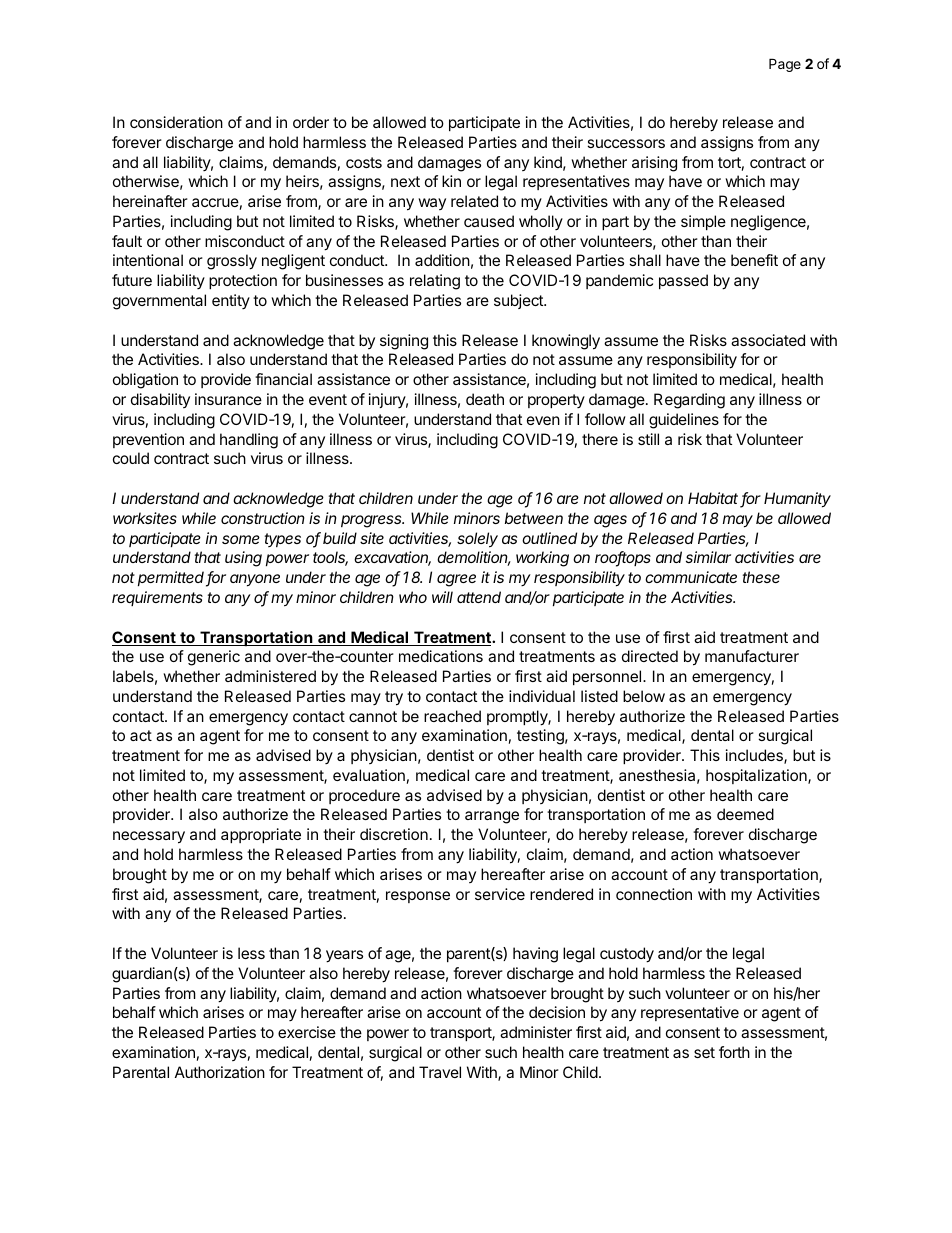  I want to click on Page, so click(785, 65).
